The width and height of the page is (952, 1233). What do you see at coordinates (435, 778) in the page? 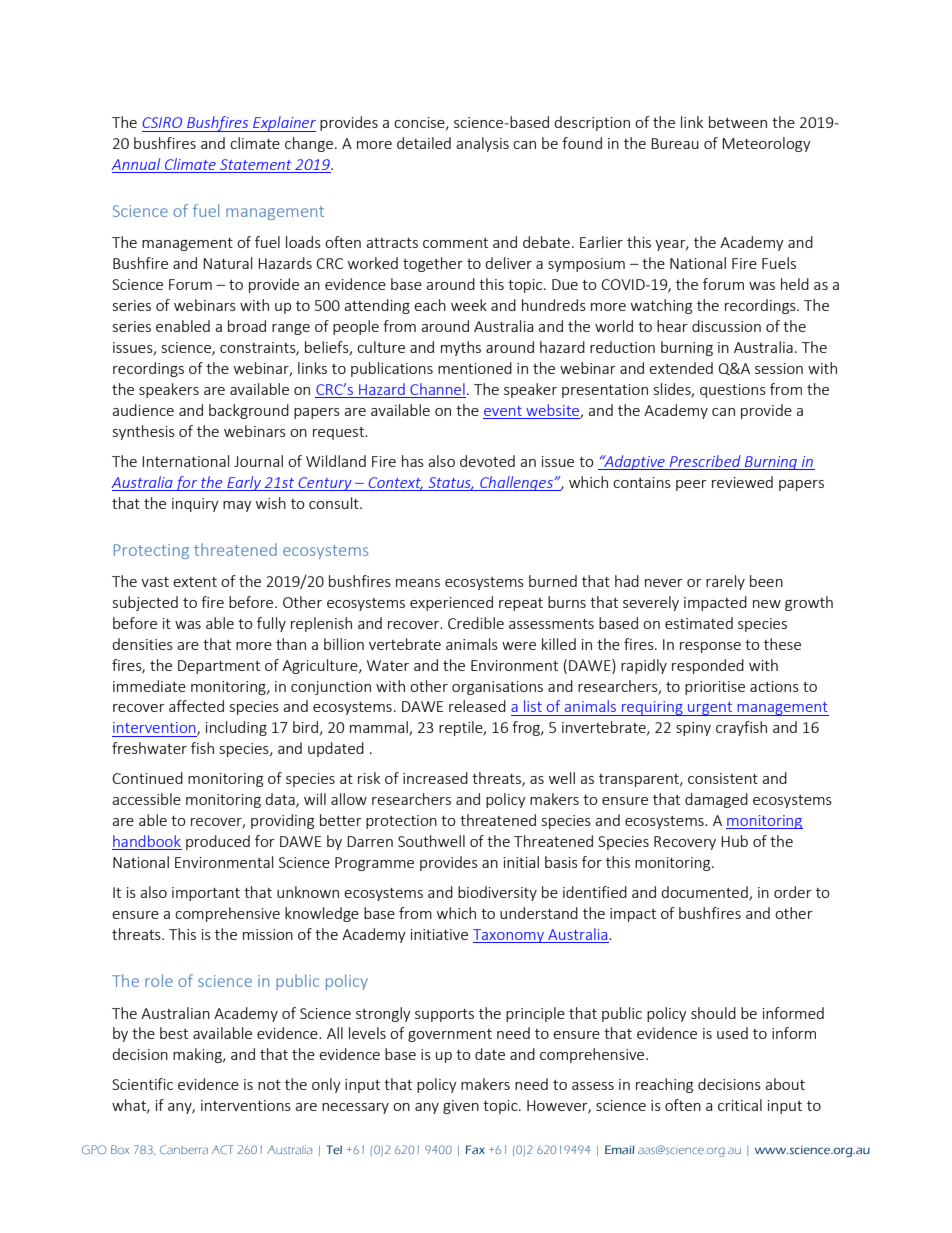
I see `increased` at bounding box center [435, 778].
